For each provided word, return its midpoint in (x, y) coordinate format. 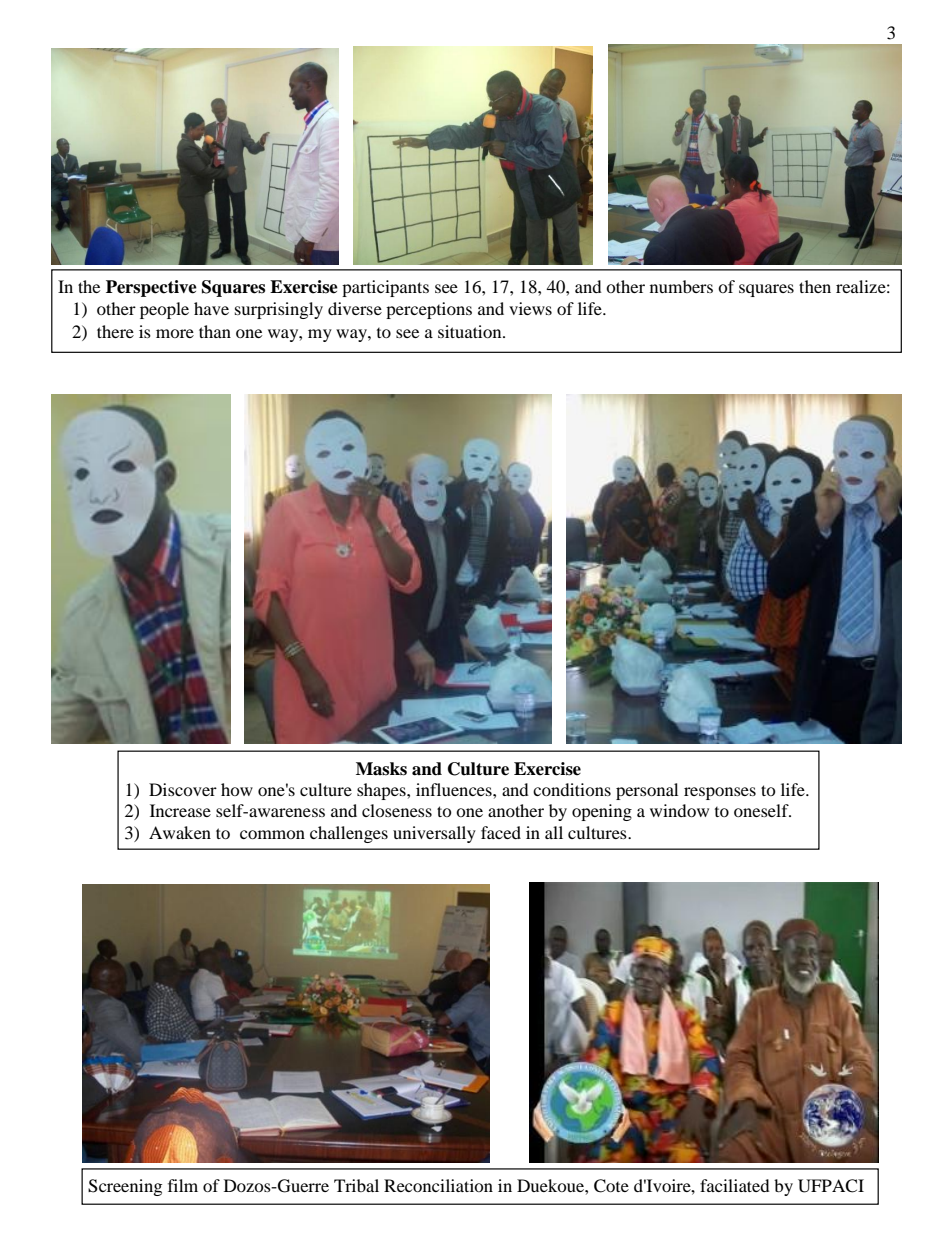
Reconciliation (438, 1185)
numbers (681, 286)
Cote (611, 1186)
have (211, 308)
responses (720, 793)
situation (471, 331)
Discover (183, 789)
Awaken (180, 832)
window (679, 810)
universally (434, 834)
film (183, 1185)
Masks (381, 769)
